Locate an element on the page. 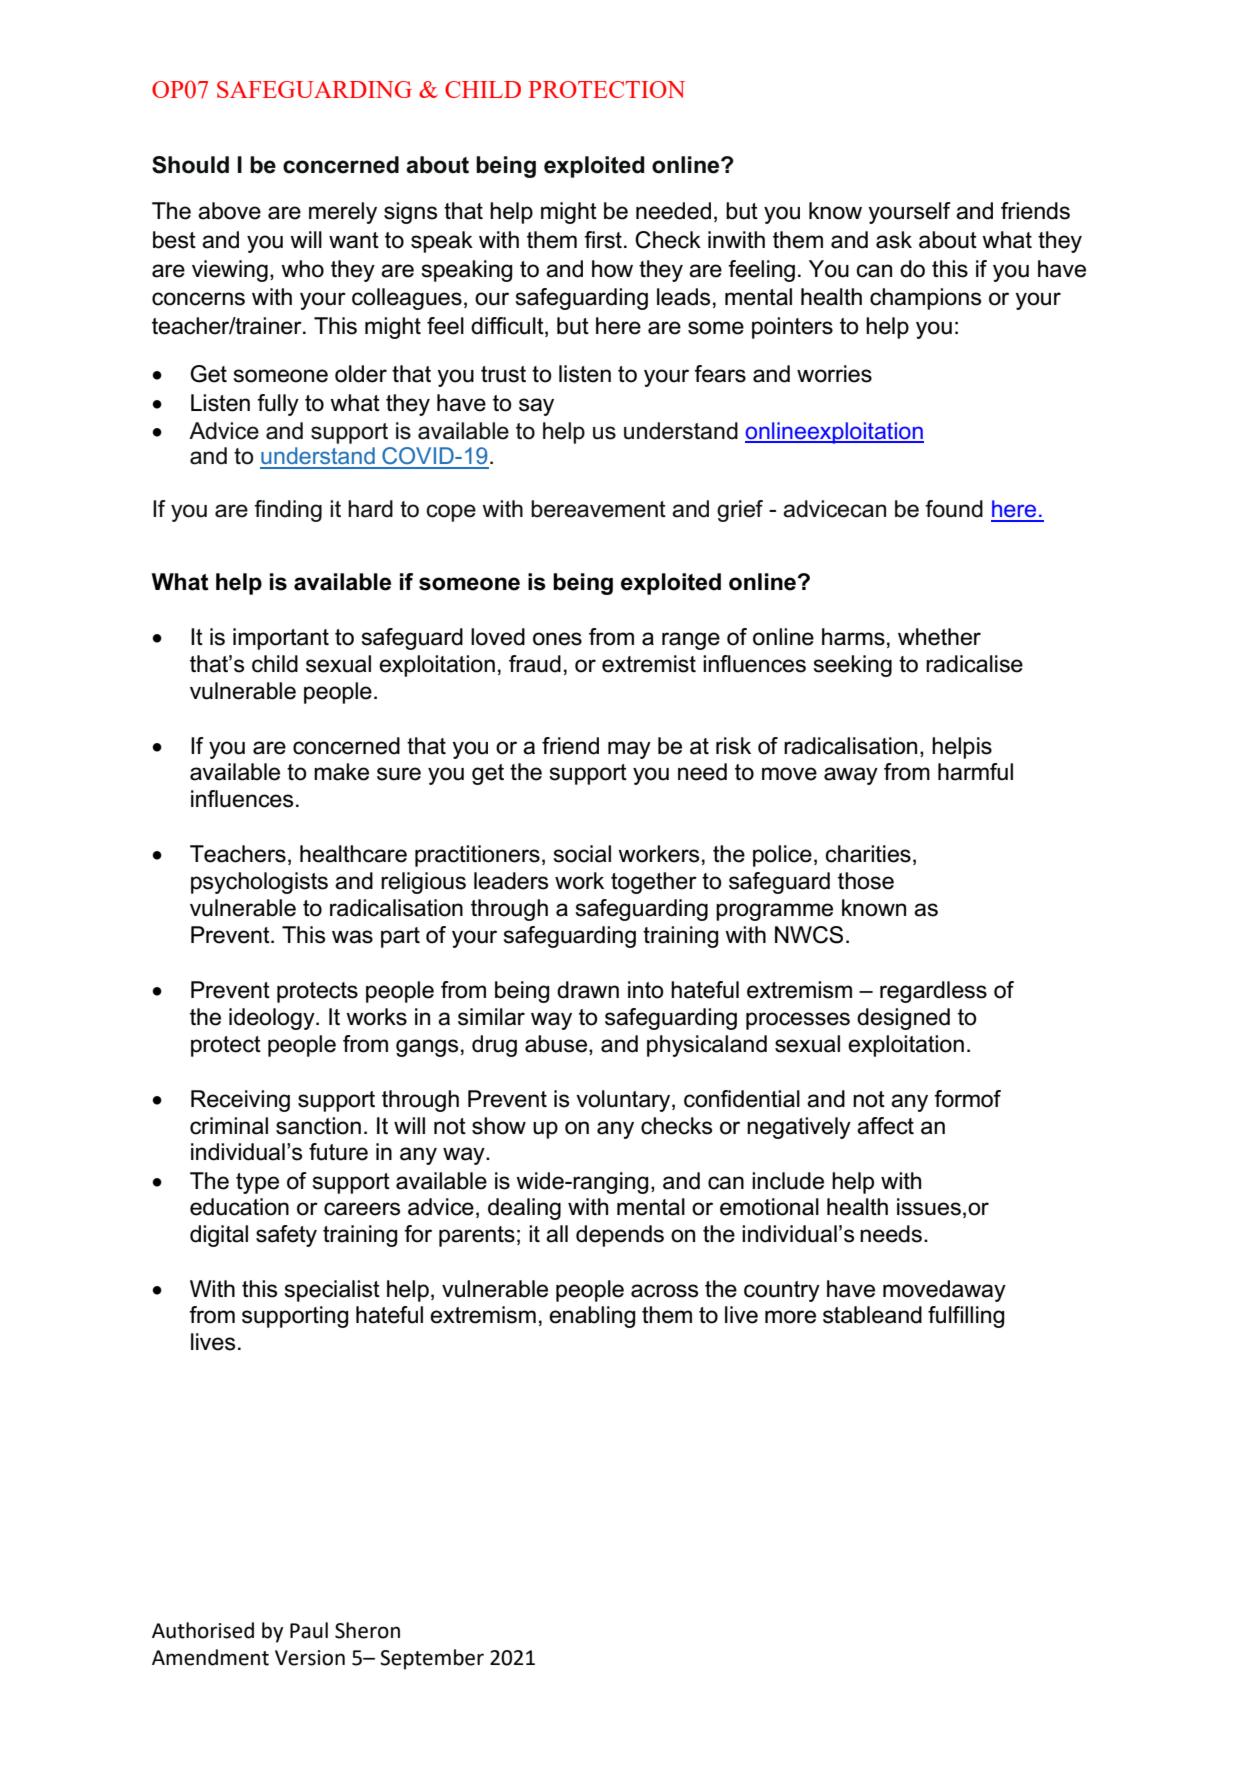  social is located at coordinates (582, 854).
